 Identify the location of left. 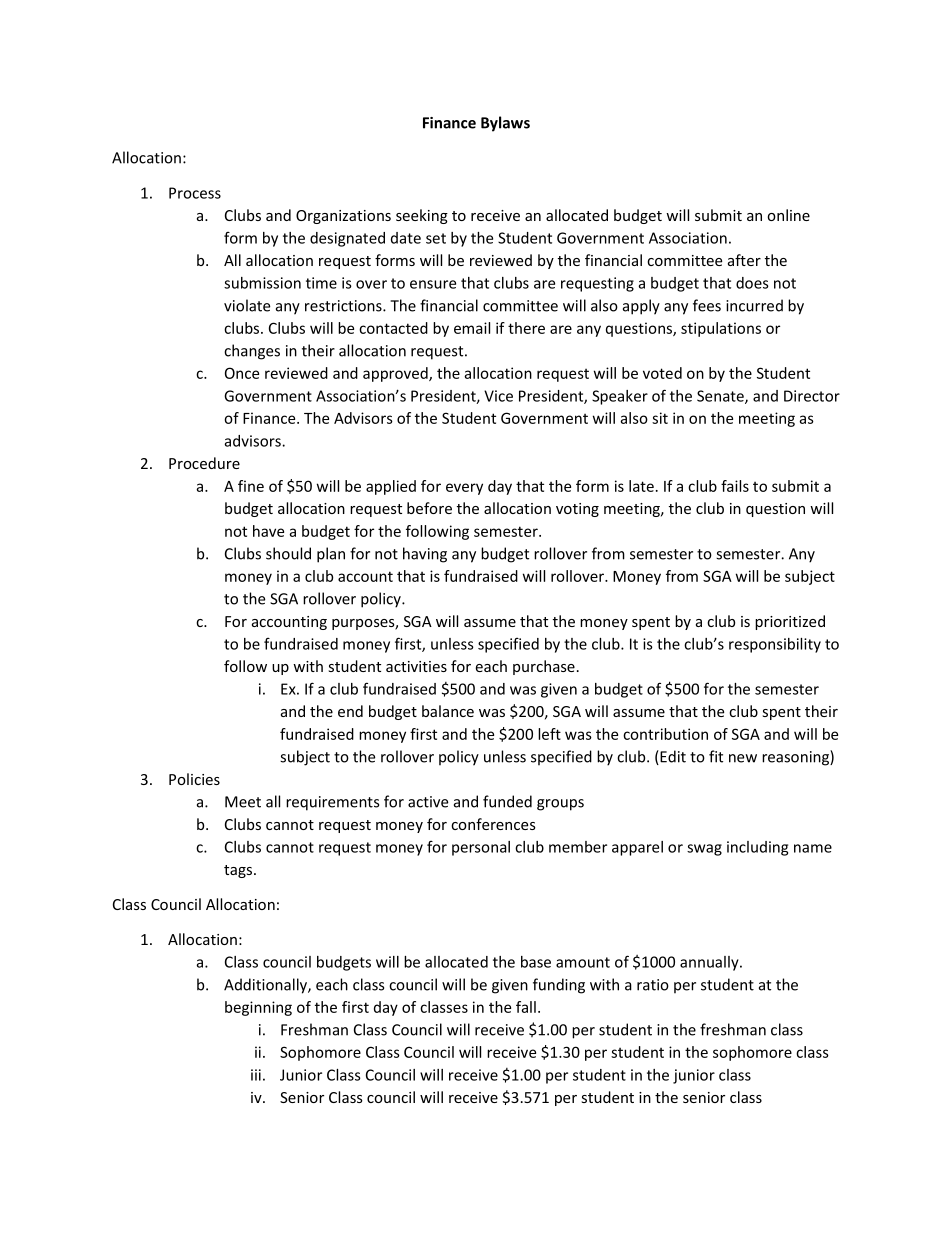
(549, 734).
